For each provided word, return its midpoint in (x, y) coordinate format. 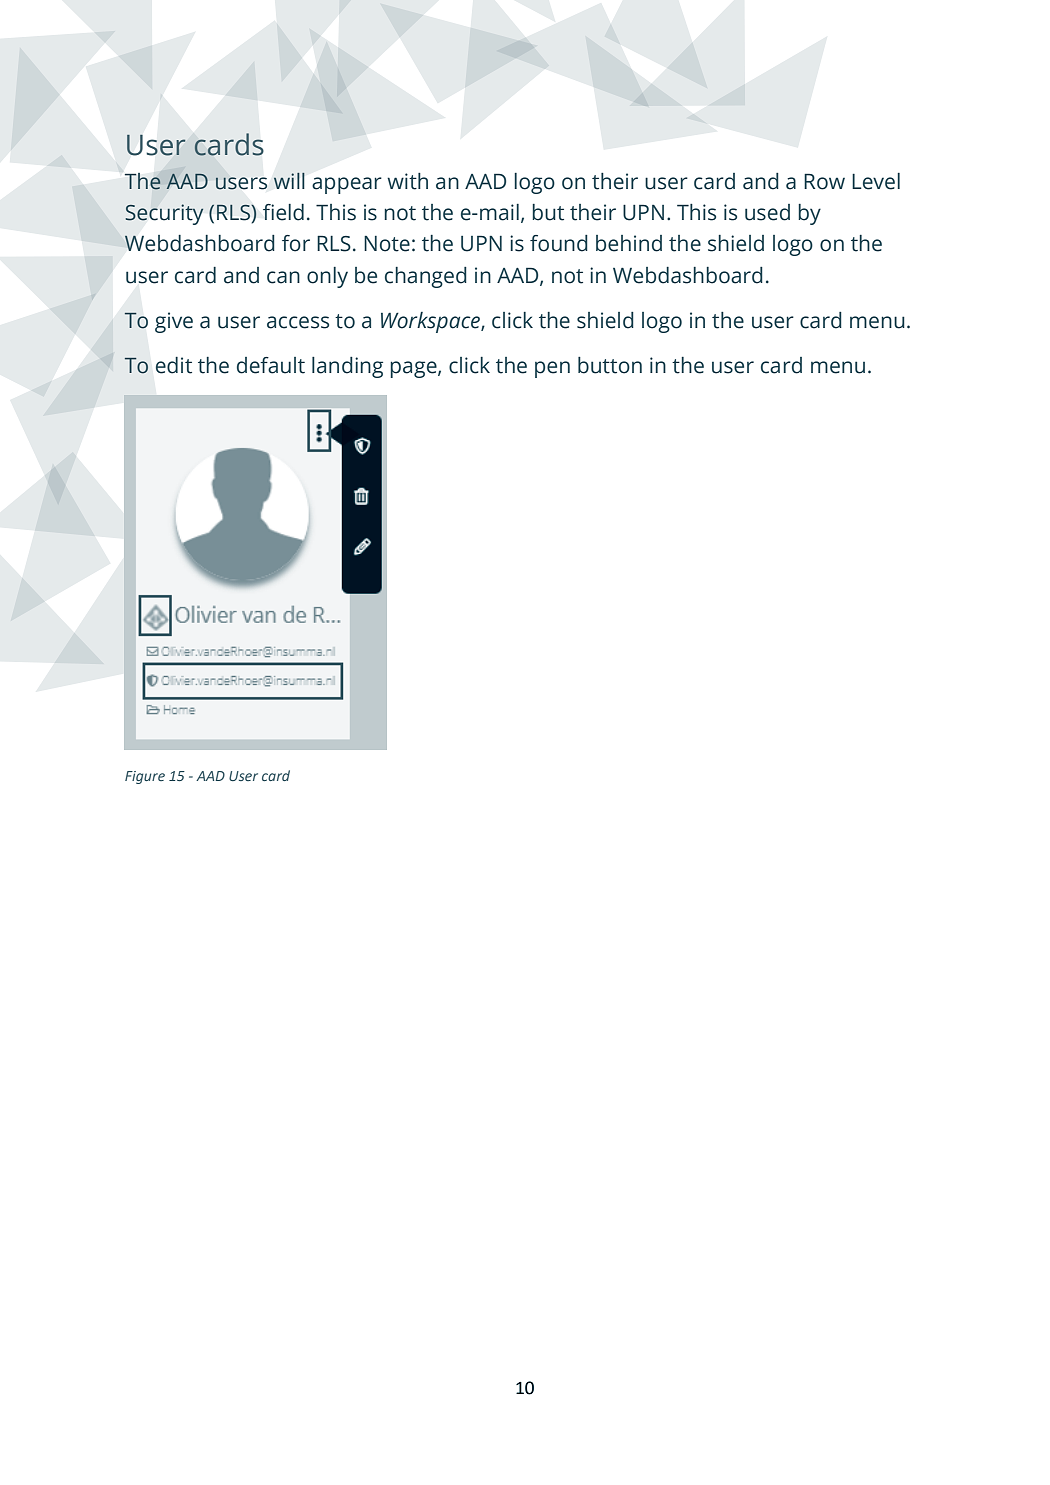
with (407, 181)
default (271, 365)
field (283, 212)
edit (174, 365)
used (767, 212)
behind (629, 243)
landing (347, 367)
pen (552, 369)
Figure (145, 777)
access (298, 322)
